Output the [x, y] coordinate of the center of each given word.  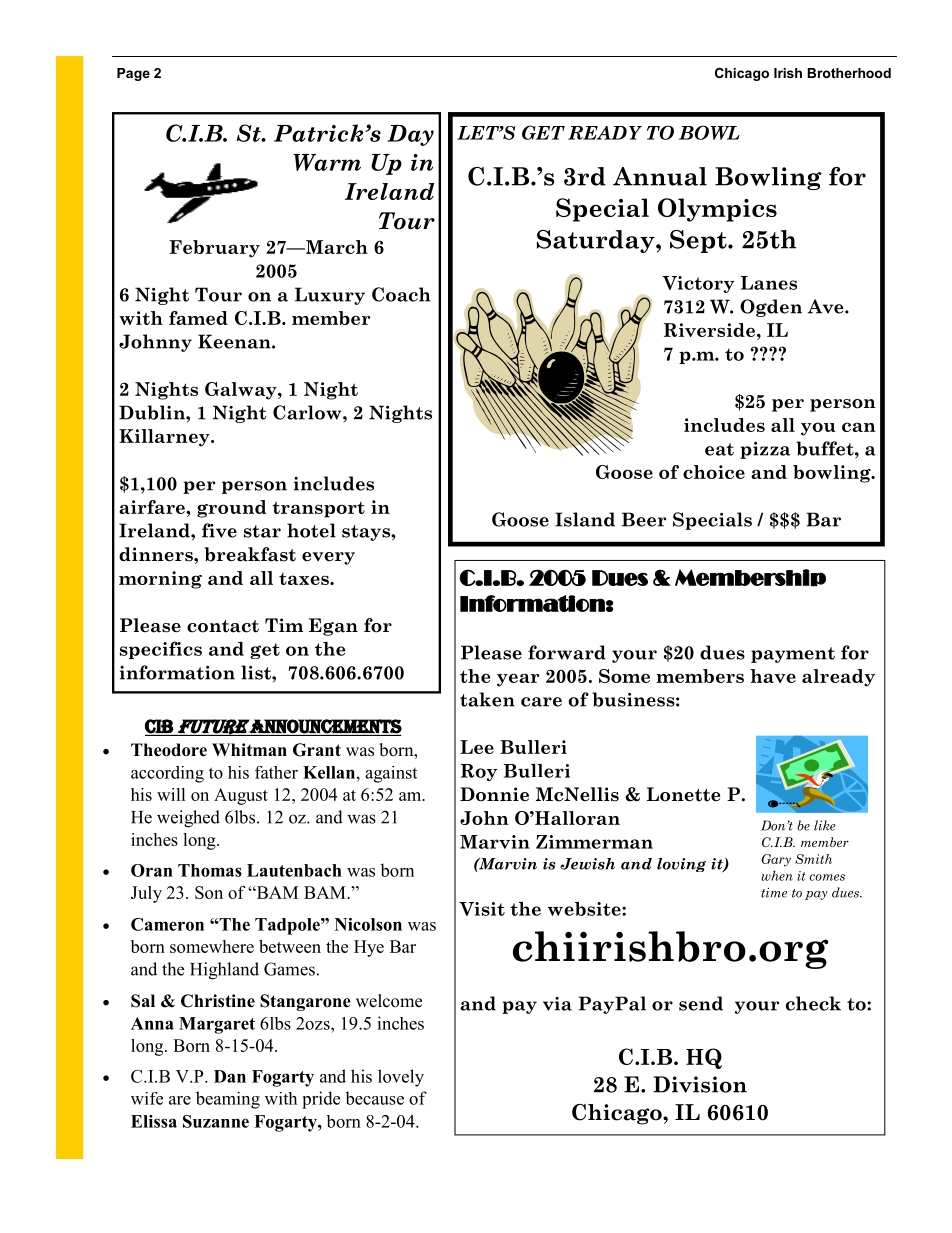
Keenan [235, 341]
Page [133, 74]
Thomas [210, 870]
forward [567, 652]
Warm [327, 162]
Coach [401, 294]
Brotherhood [849, 73]
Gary [776, 860]
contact [223, 626]
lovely [401, 1078]
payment [793, 655]
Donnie [494, 794]
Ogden [771, 308]
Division [700, 1084]
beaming [228, 1100]
